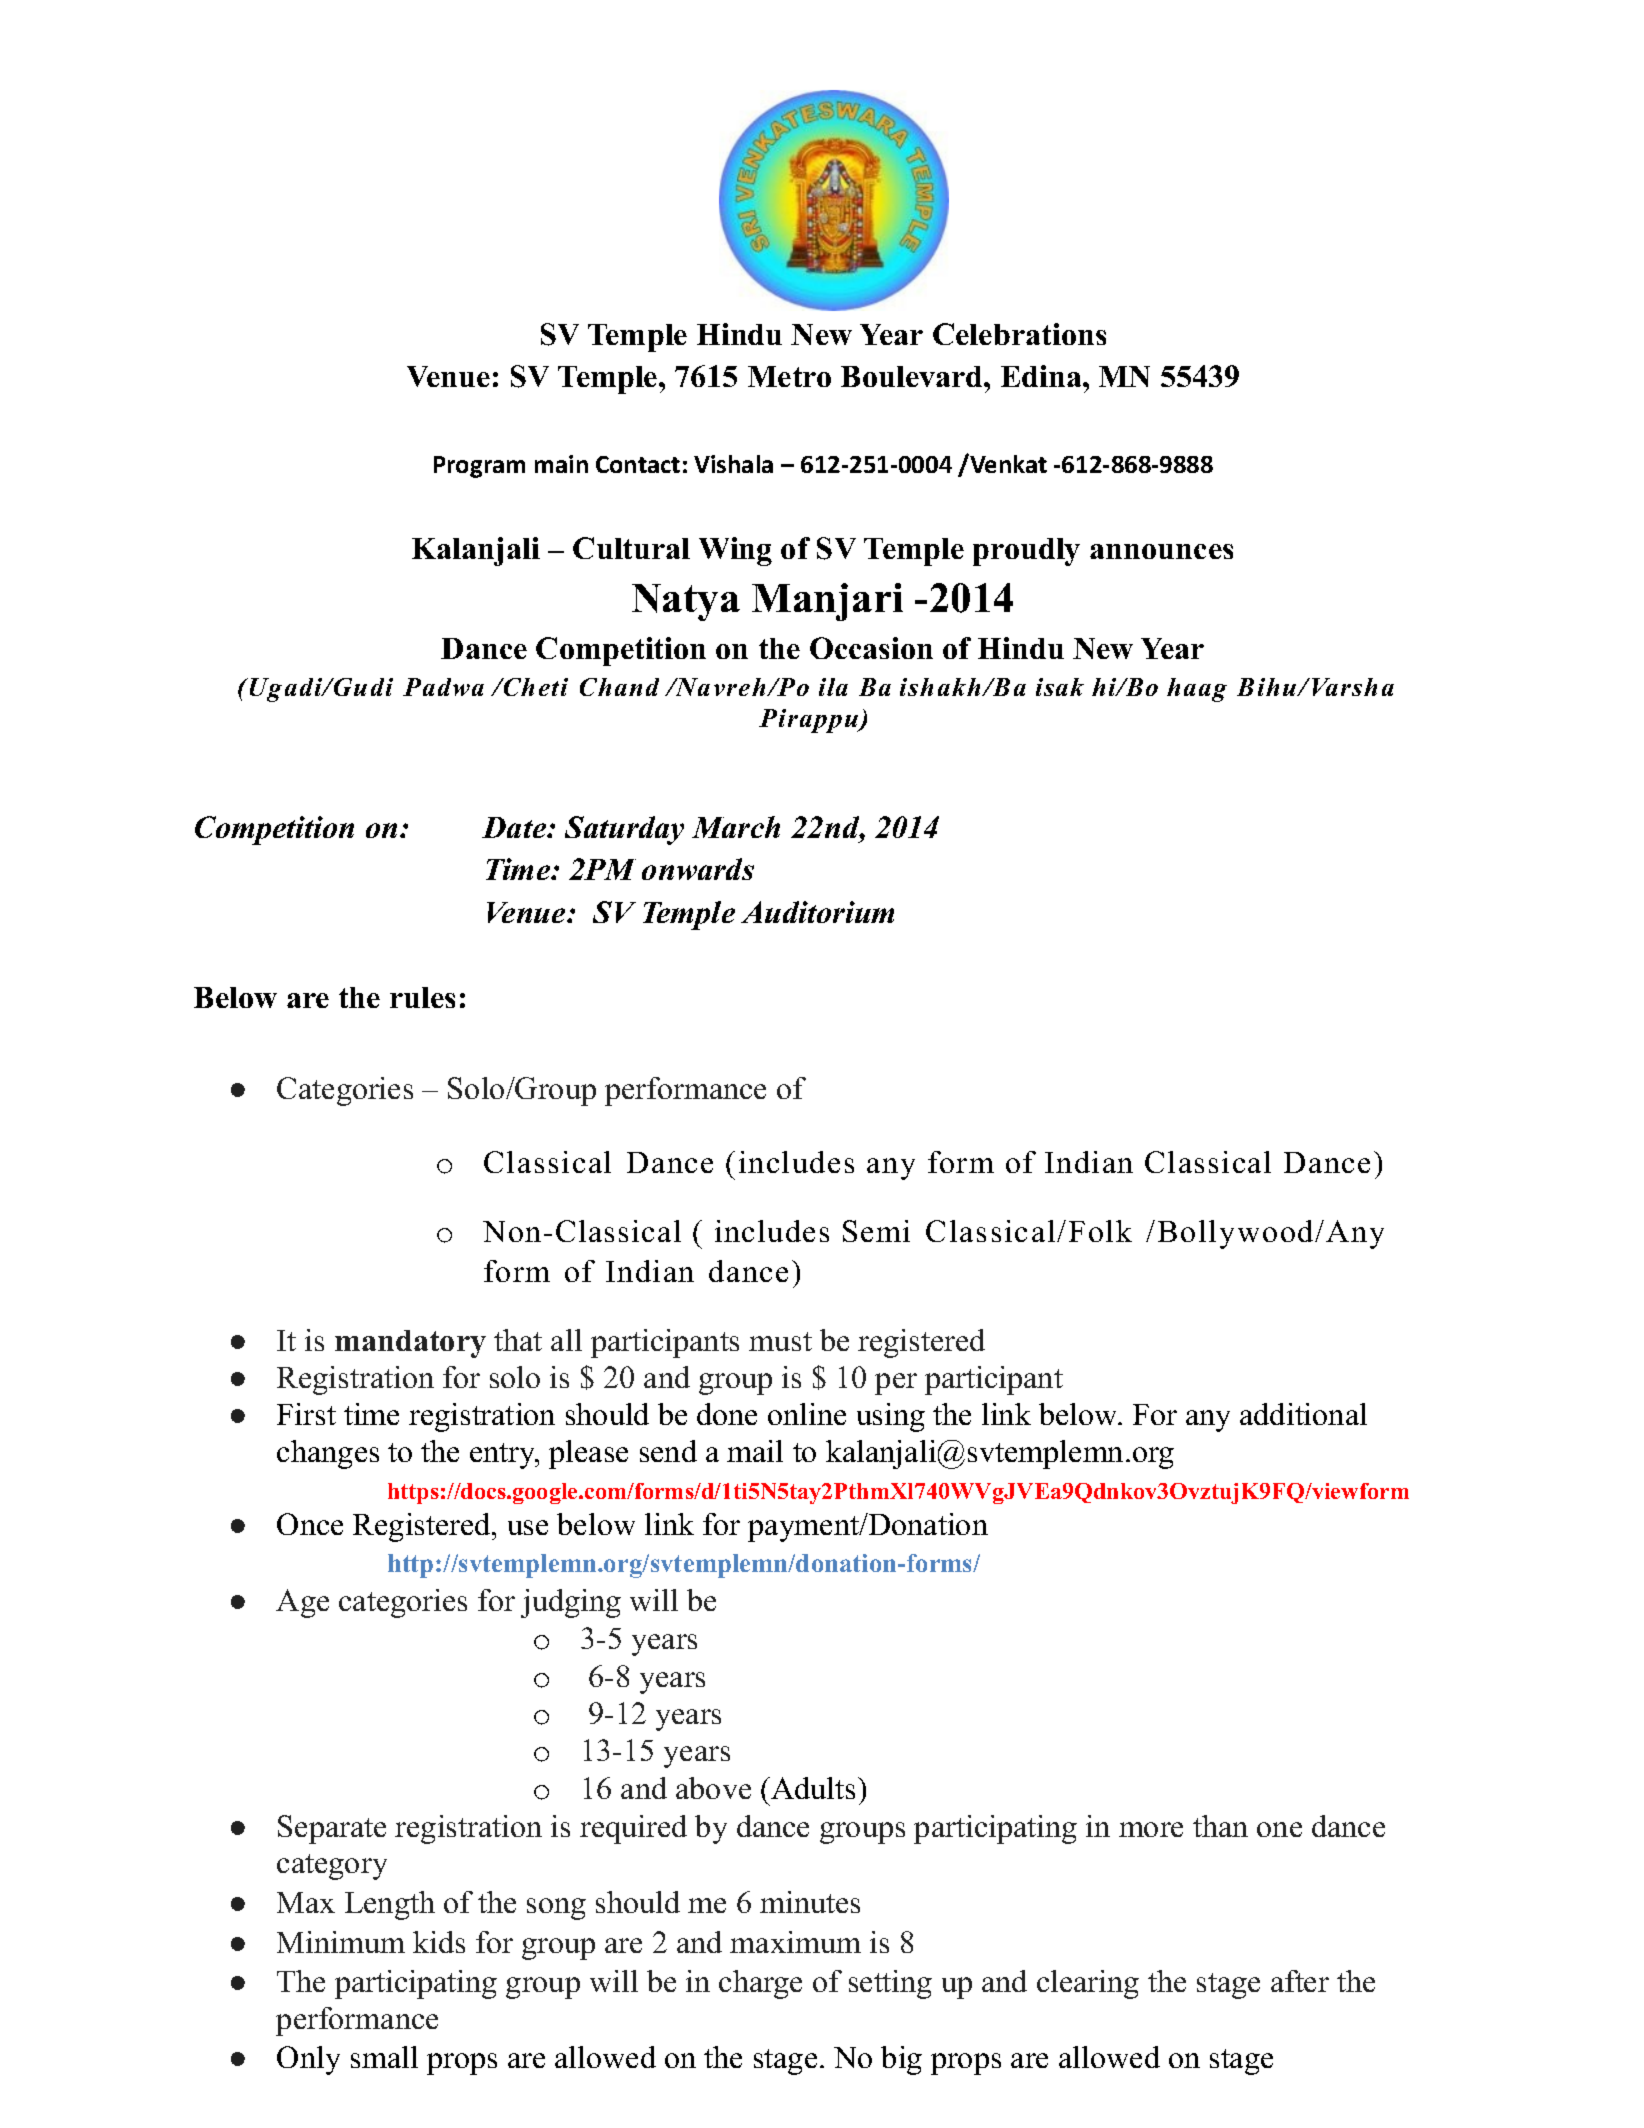 The width and height of the page is (1644, 2128). Describe the element at coordinates (1220, 1826) in the page. I see `than` at that location.
